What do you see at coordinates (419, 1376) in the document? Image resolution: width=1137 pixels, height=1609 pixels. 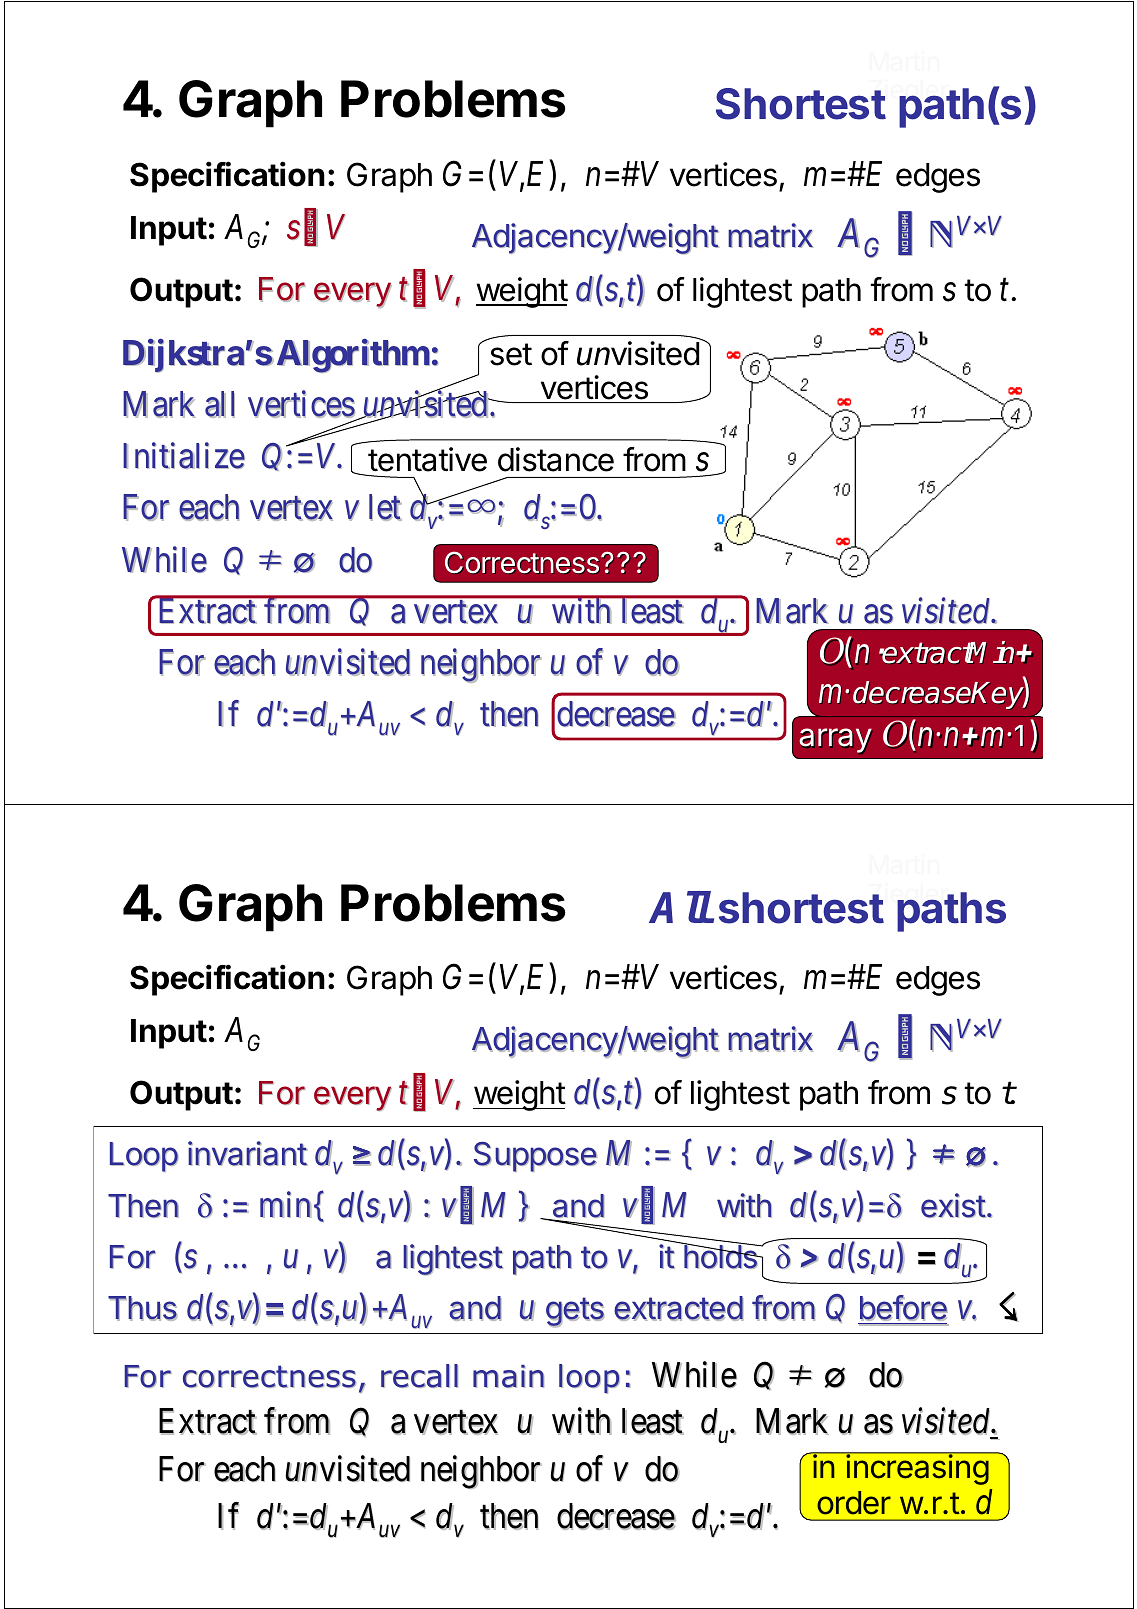 I see `recall` at bounding box center [419, 1376].
